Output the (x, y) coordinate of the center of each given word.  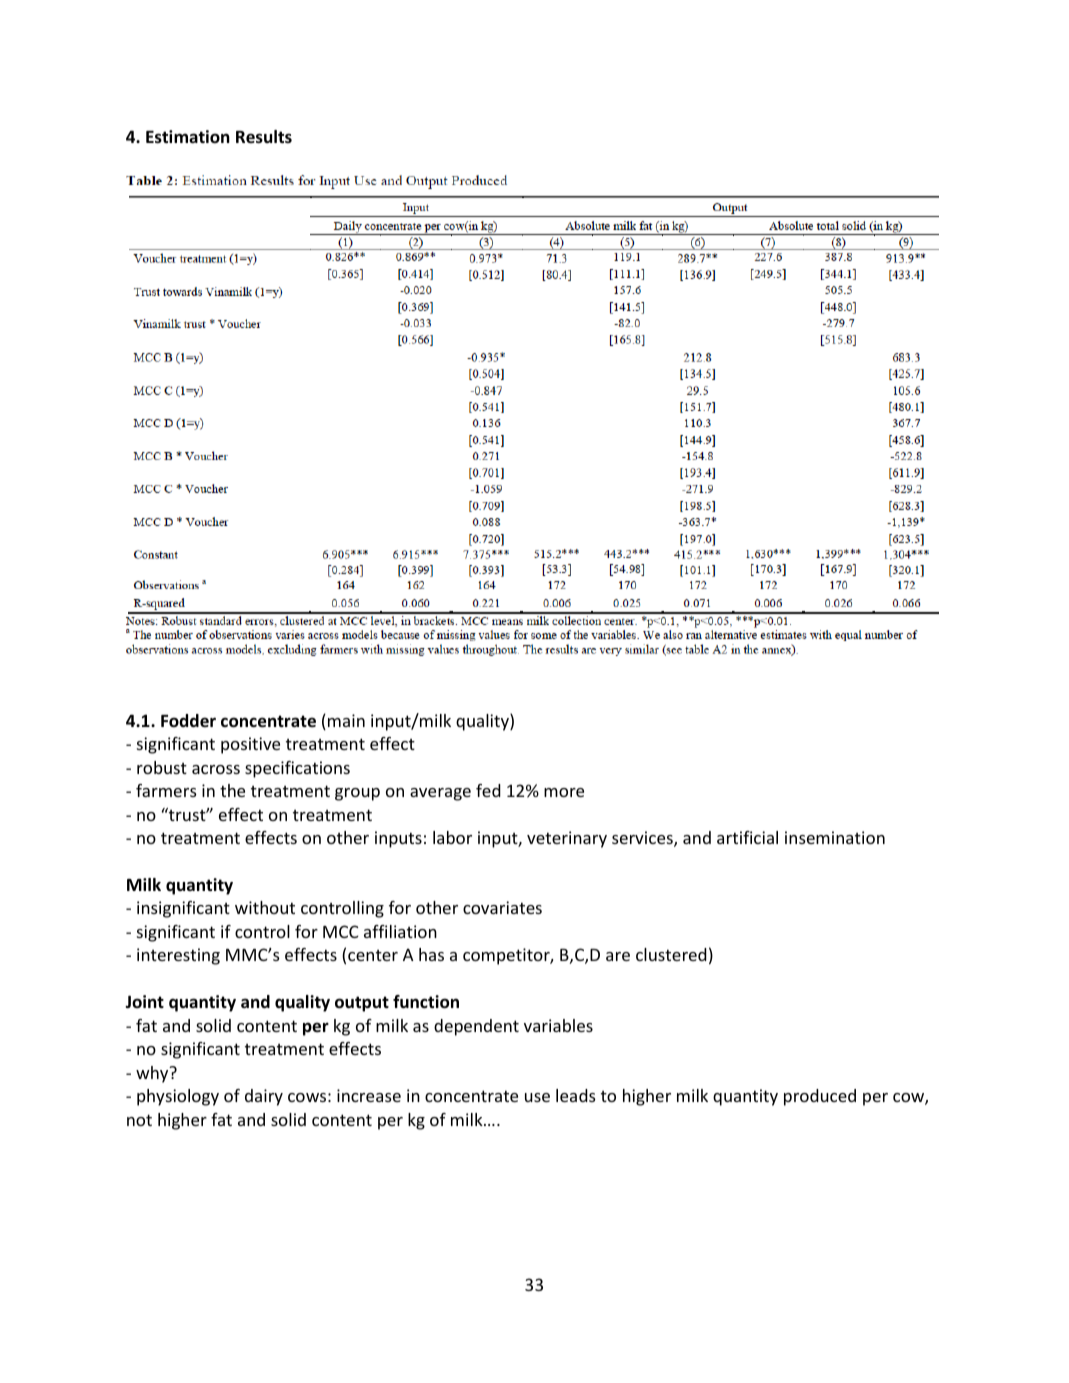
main (346, 720)
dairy (264, 1097)
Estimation (188, 137)
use (537, 1097)
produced (820, 1097)
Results (264, 137)
